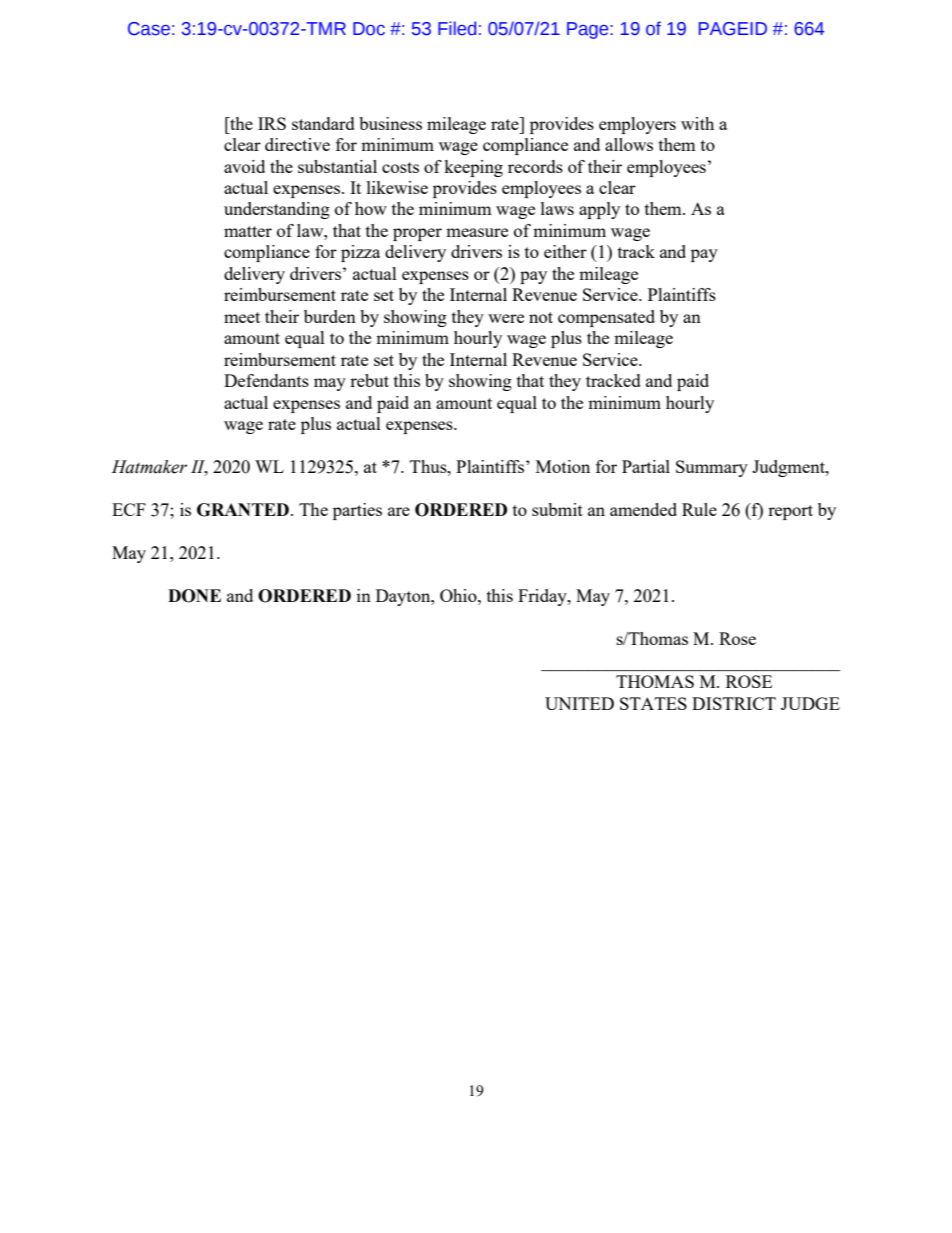 The width and height of the document is (952, 1233). Describe the element at coordinates (266, 380) in the document. I see `Defendants` at that location.
